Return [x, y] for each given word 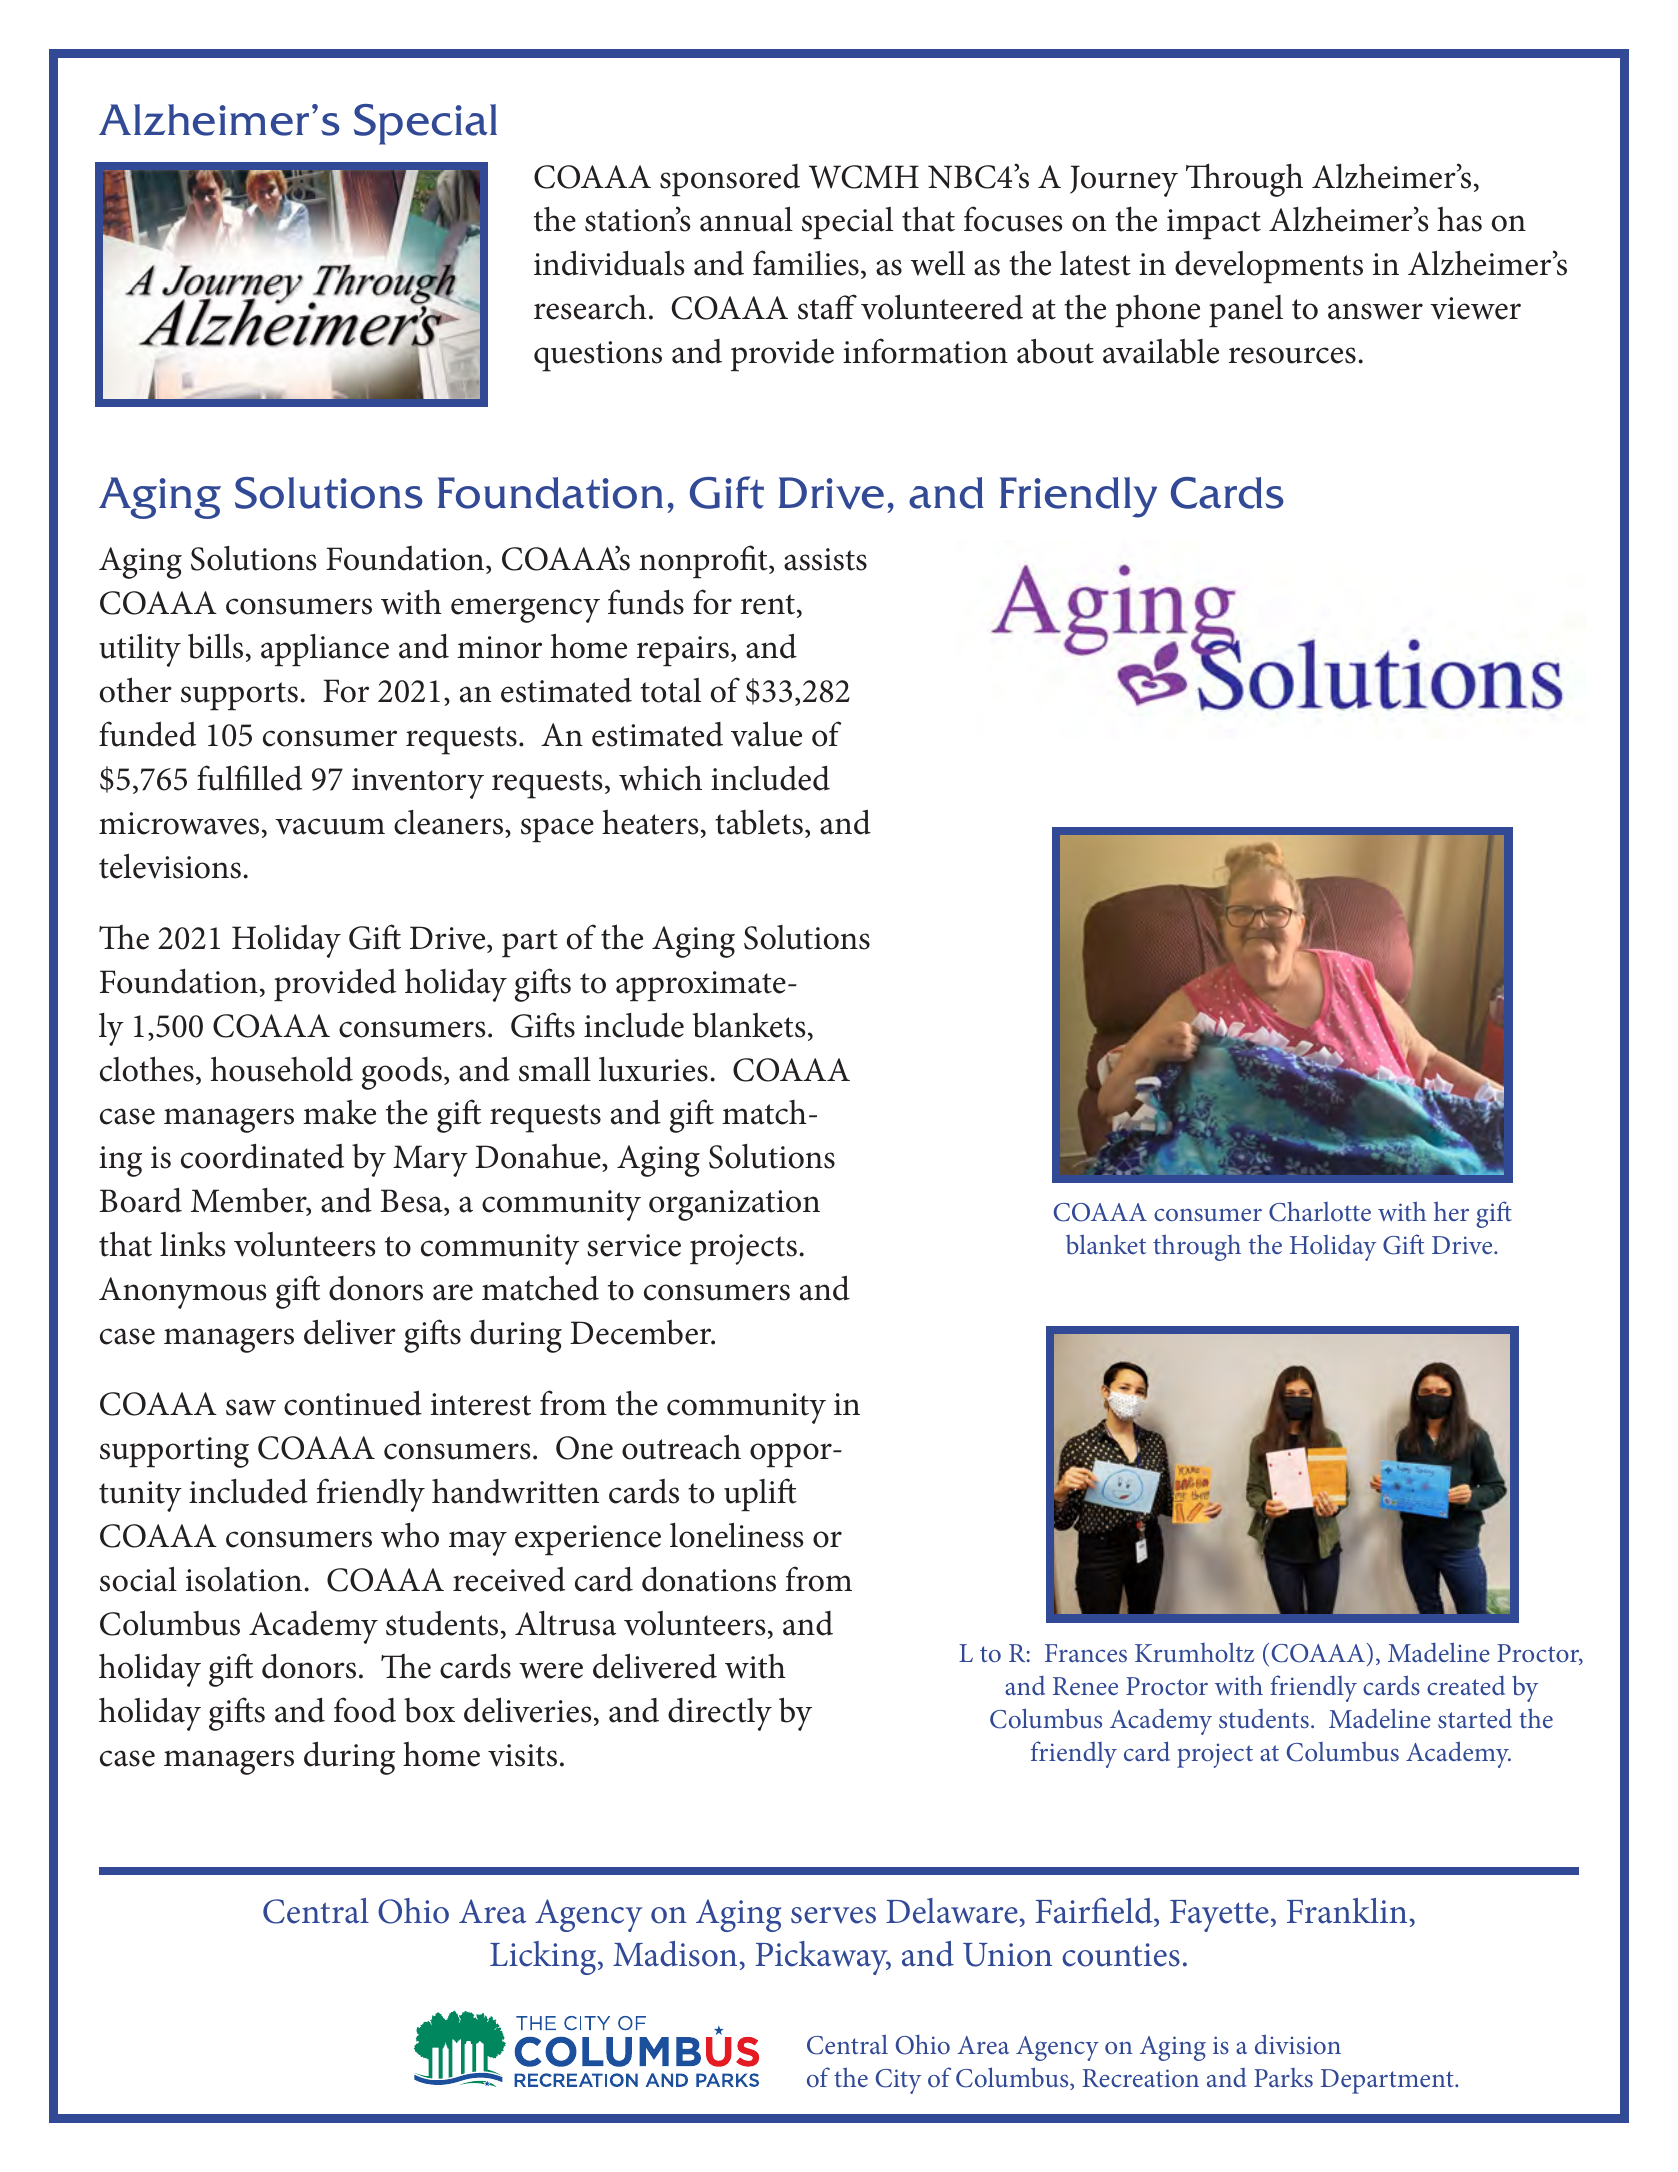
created [1466, 1685]
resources [1292, 355]
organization [734, 1205]
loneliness [737, 1535]
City [898, 2081]
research [590, 307]
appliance [325, 650]
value [766, 734]
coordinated [262, 1156]
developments [1269, 267]
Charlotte [1320, 1211]
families [806, 263]
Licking [544, 1958]
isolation [244, 1579]
